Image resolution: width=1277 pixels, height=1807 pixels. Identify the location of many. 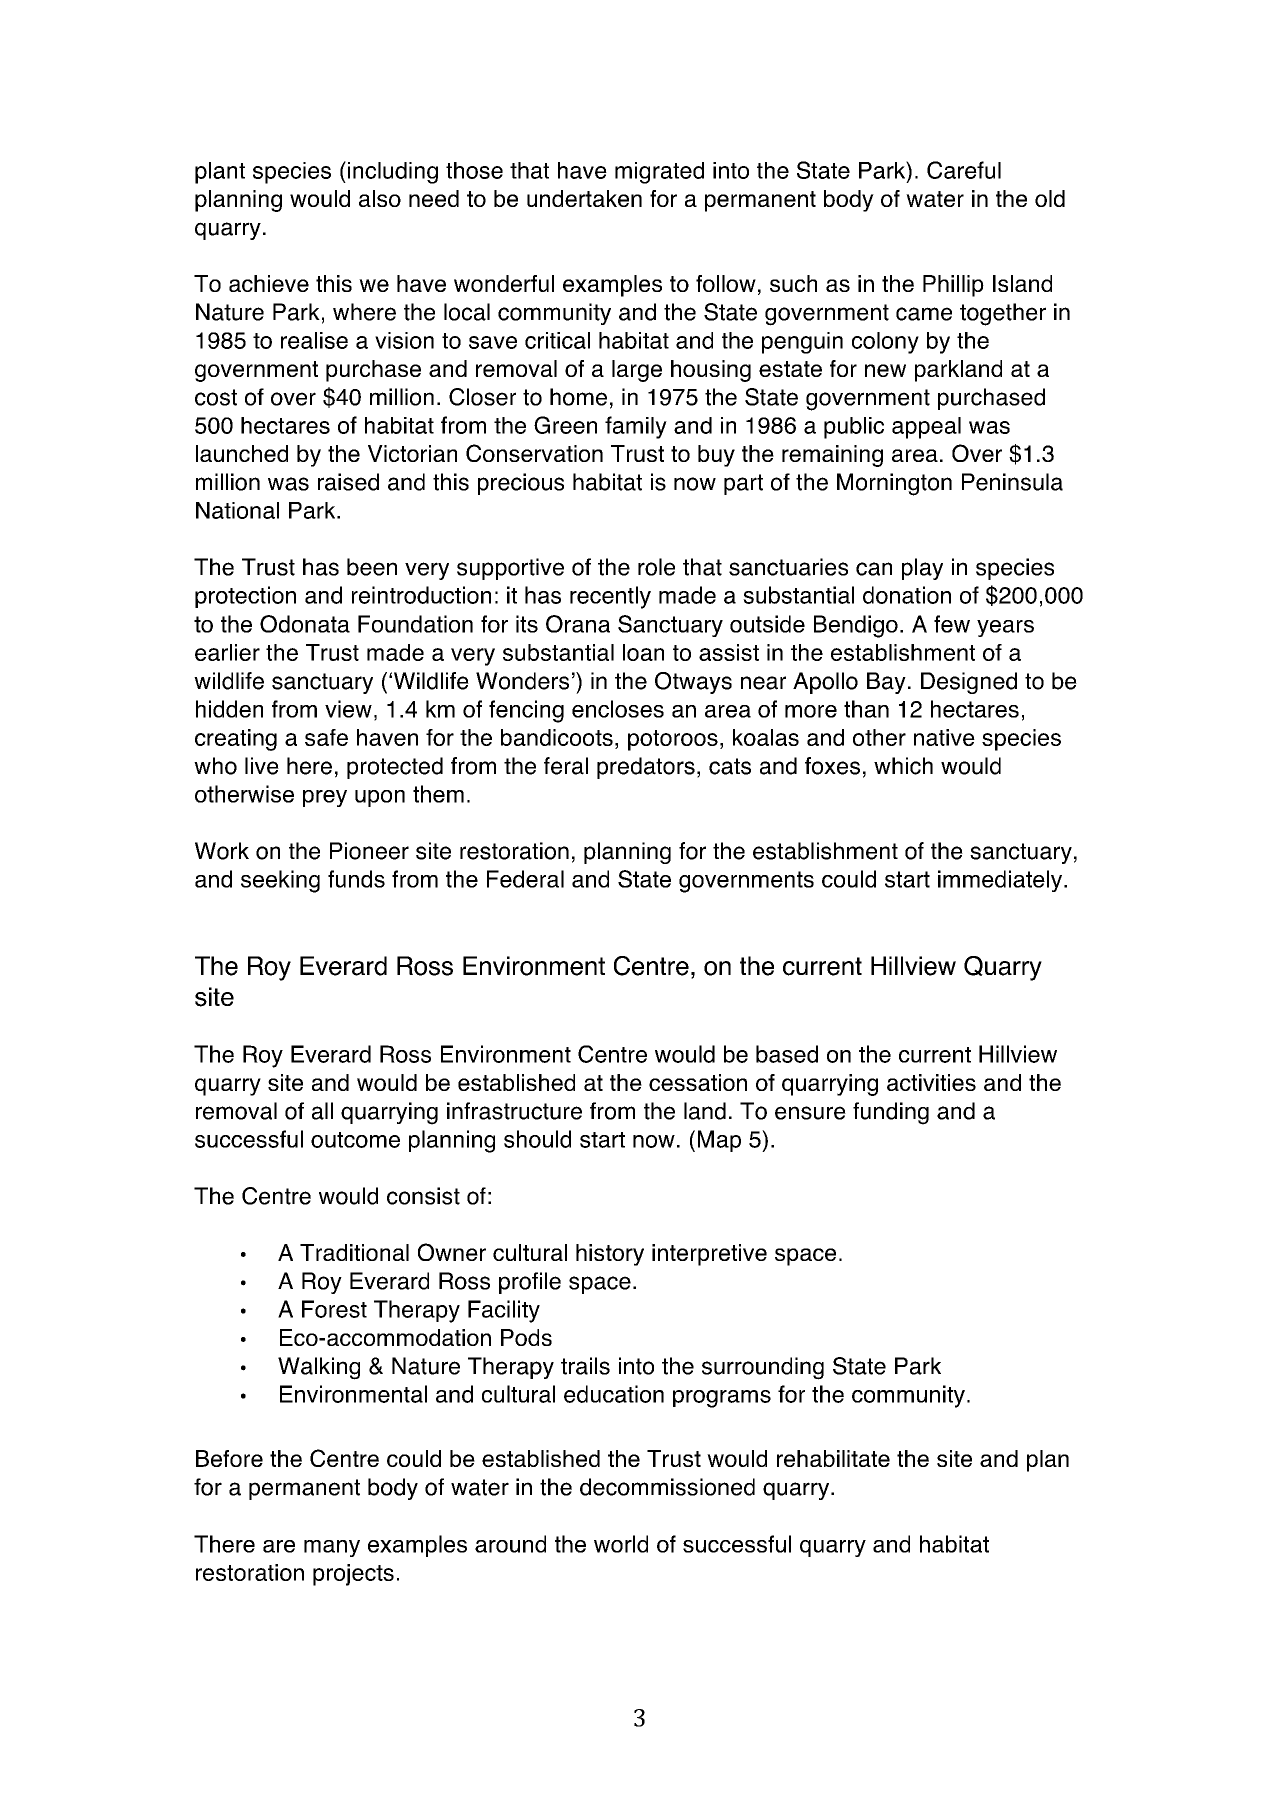
(332, 1548).
